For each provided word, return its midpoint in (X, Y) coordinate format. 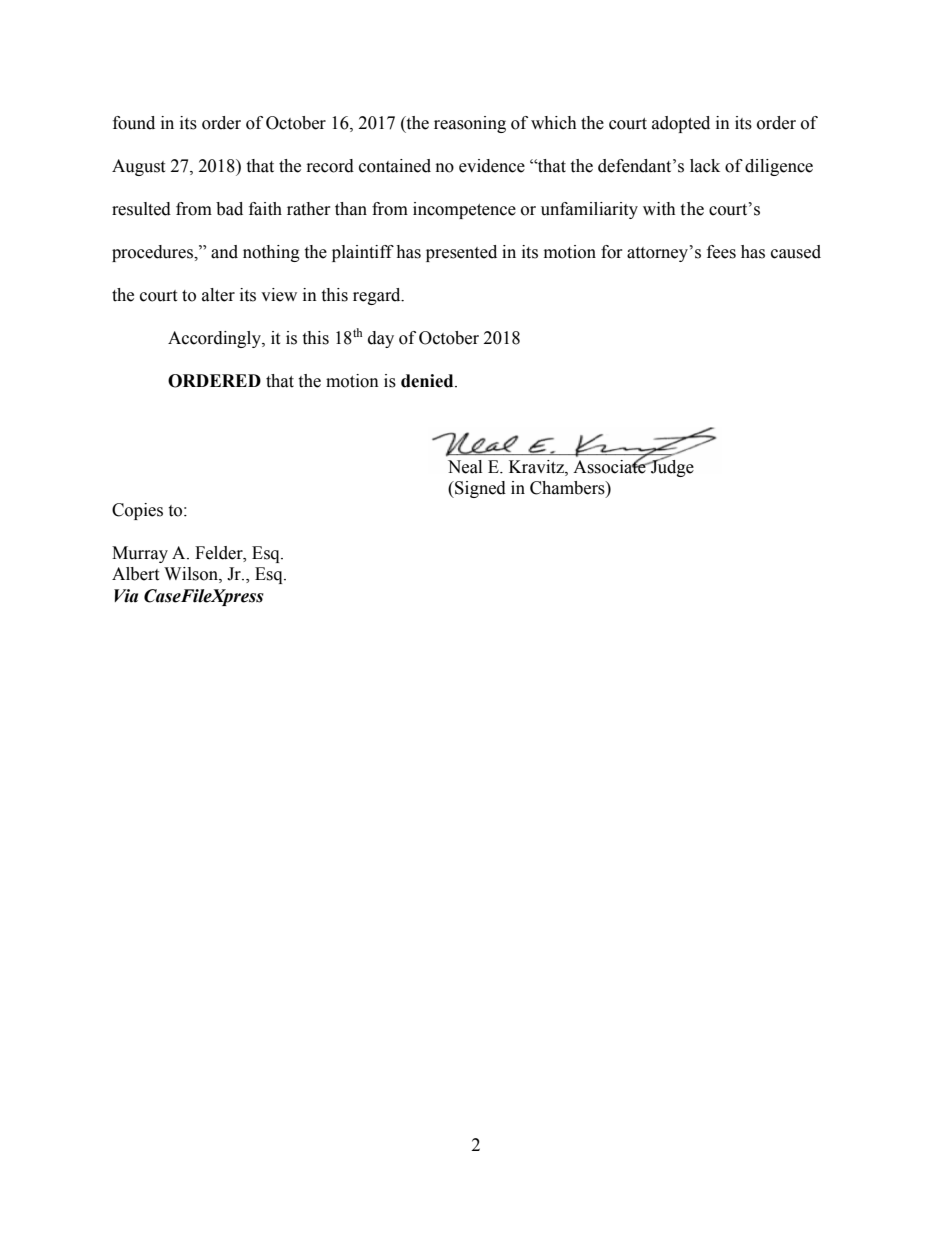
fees (721, 252)
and (224, 252)
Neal (465, 467)
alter (218, 295)
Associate (610, 465)
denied (428, 381)
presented (461, 253)
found (134, 123)
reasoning (470, 124)
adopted (681, 124)
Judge (671, 467)
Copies (137, 511)
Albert (135, 574)
